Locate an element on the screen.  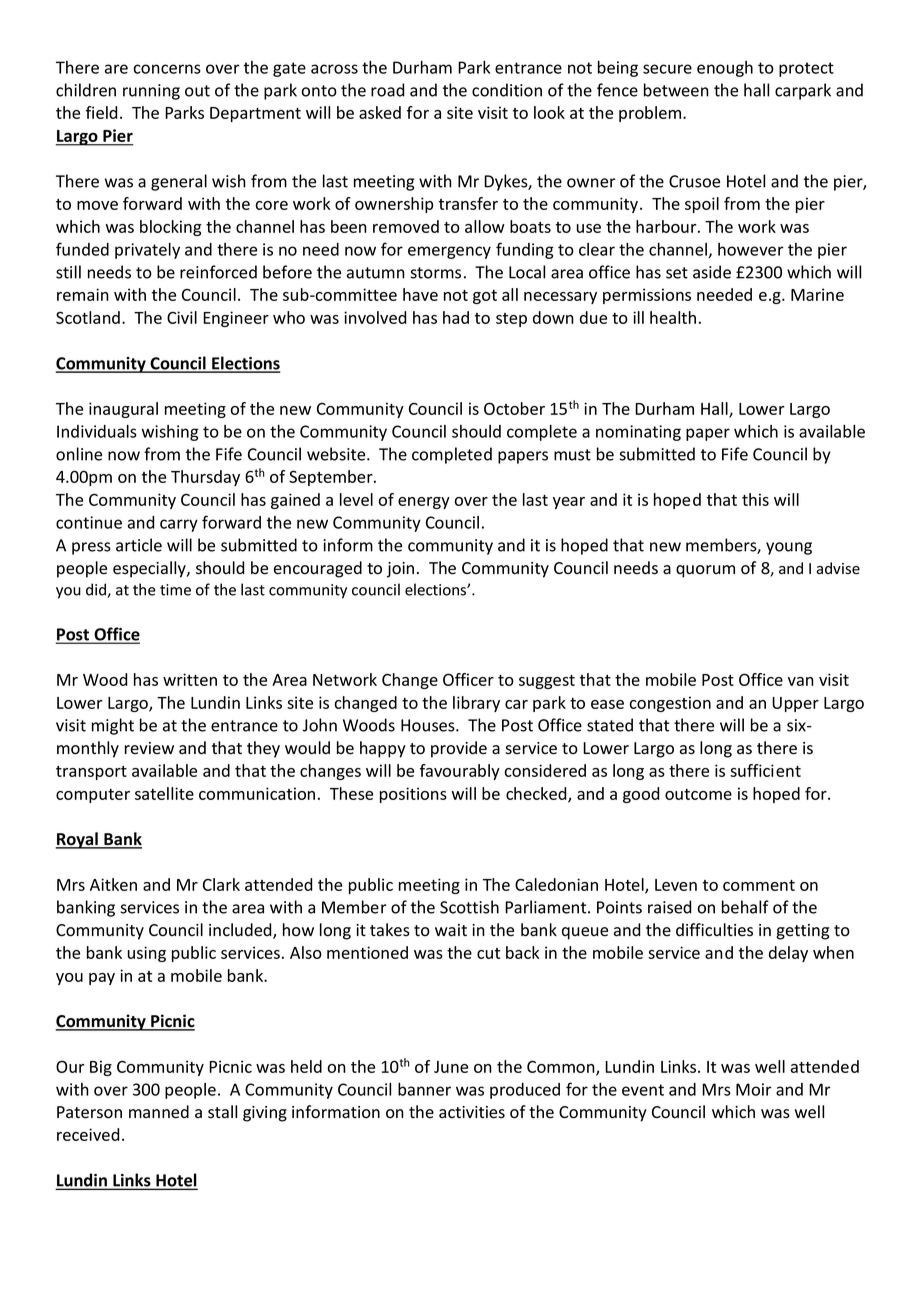
October is located at coordinates (514, 408).
